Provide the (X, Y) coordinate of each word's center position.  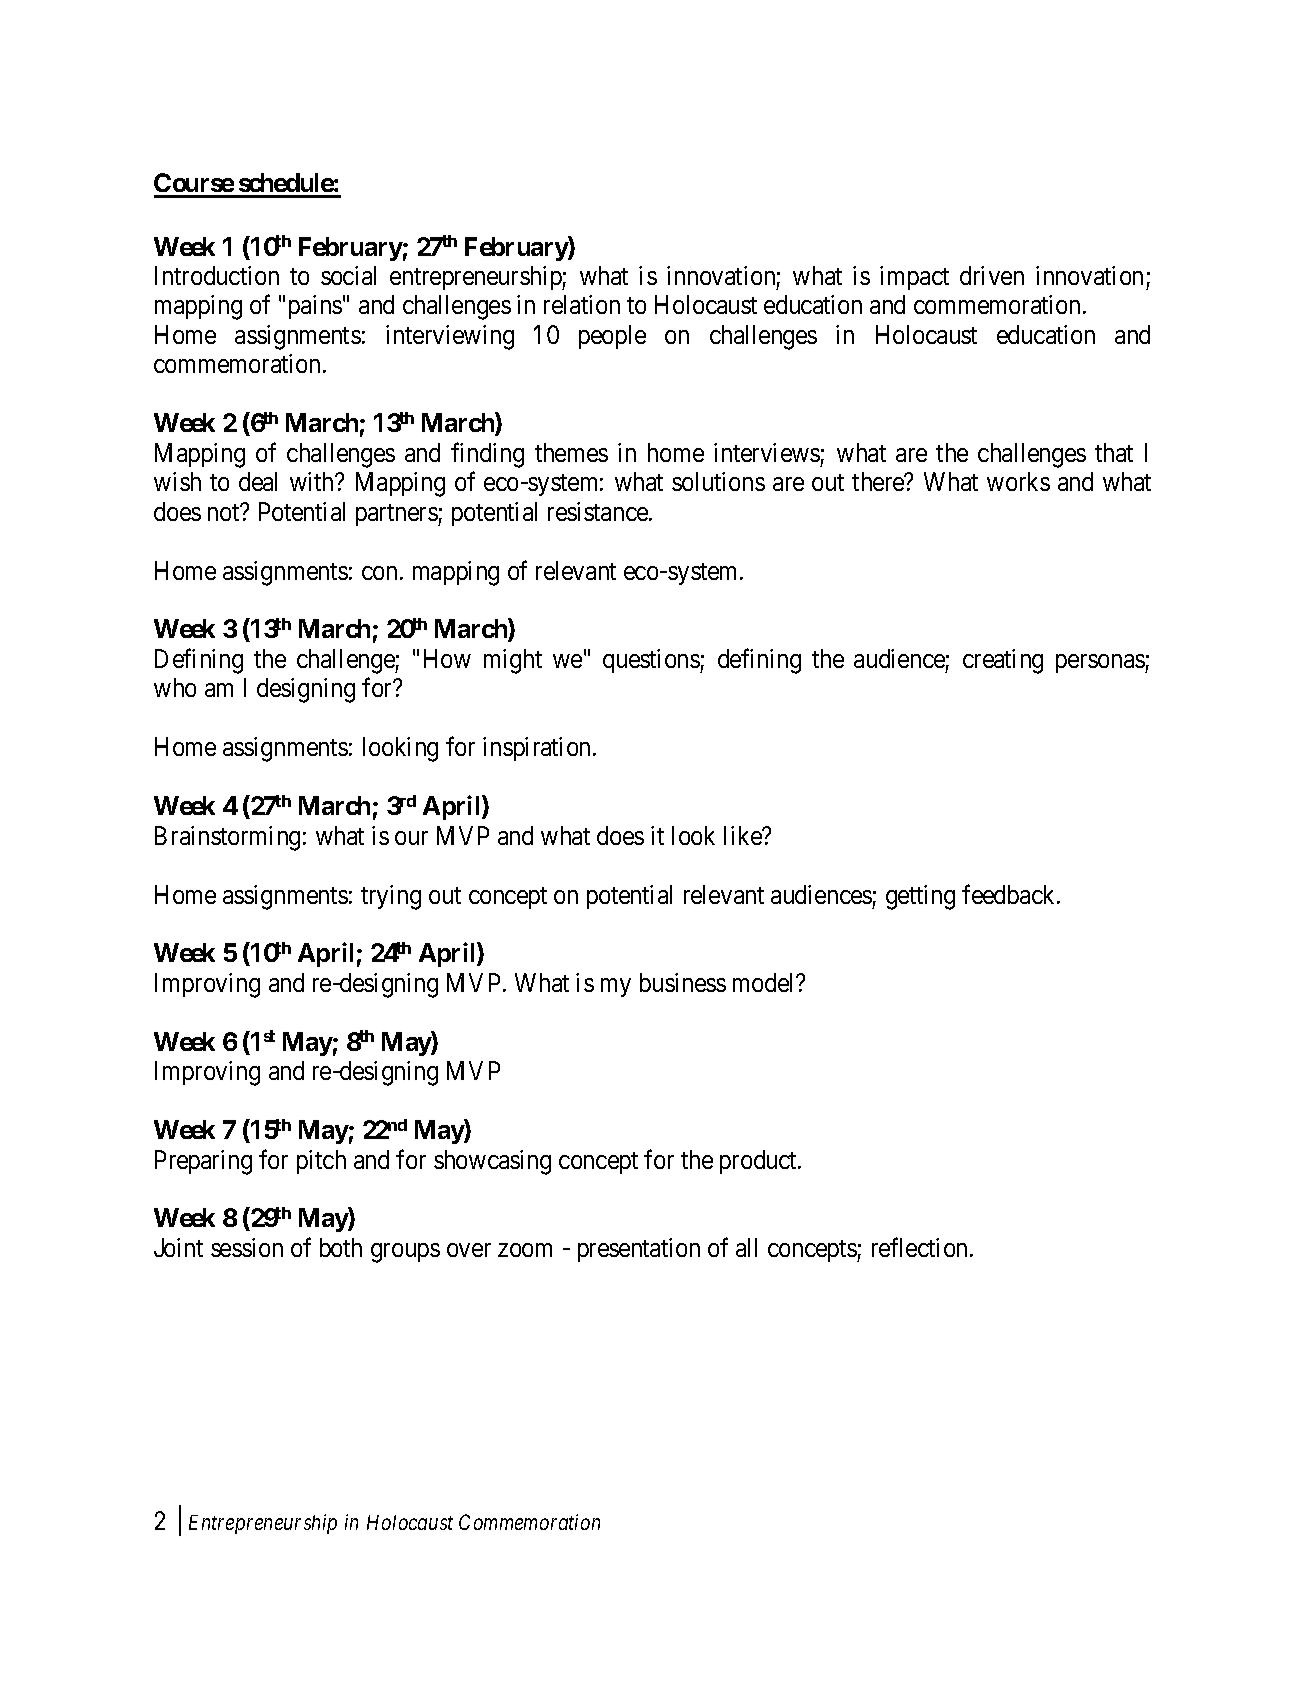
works (1018, 481)
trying (391, 897)
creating (1003, 661)
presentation (639, 1250)
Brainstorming (227, 838)
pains (315, 307)
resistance (599, 511)
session (247, 1247)
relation (582, 304)
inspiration (538, 749)
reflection (921, 1247)
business (683, 982)
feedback (1010, 894)
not (225, 512)
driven (992, 275)
